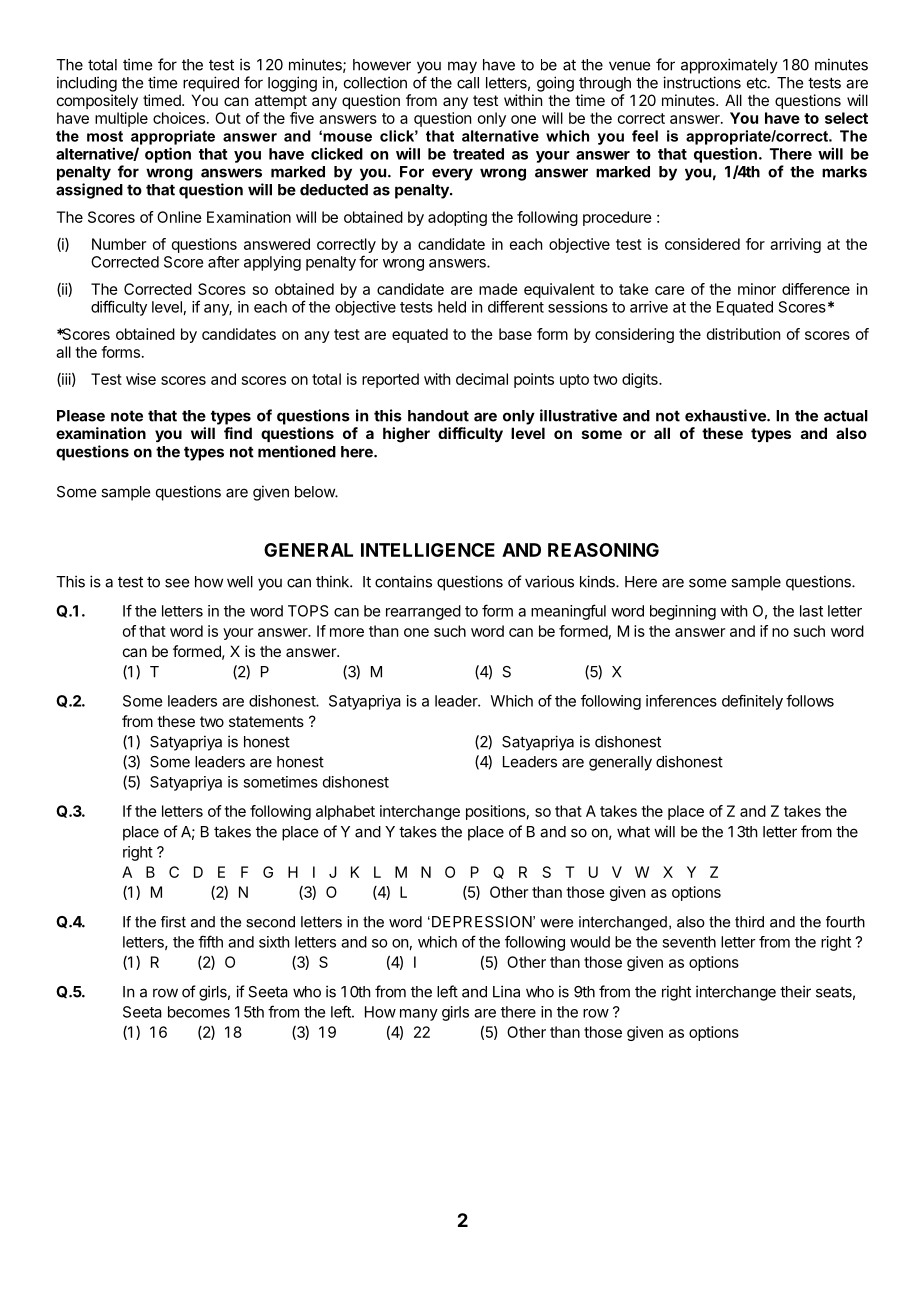 This screenshot has width=924, height=1308. What do you see at coordinates (199, 1012) in the screenshot?
I see `becomes` at bounding box center [199, 1012].
